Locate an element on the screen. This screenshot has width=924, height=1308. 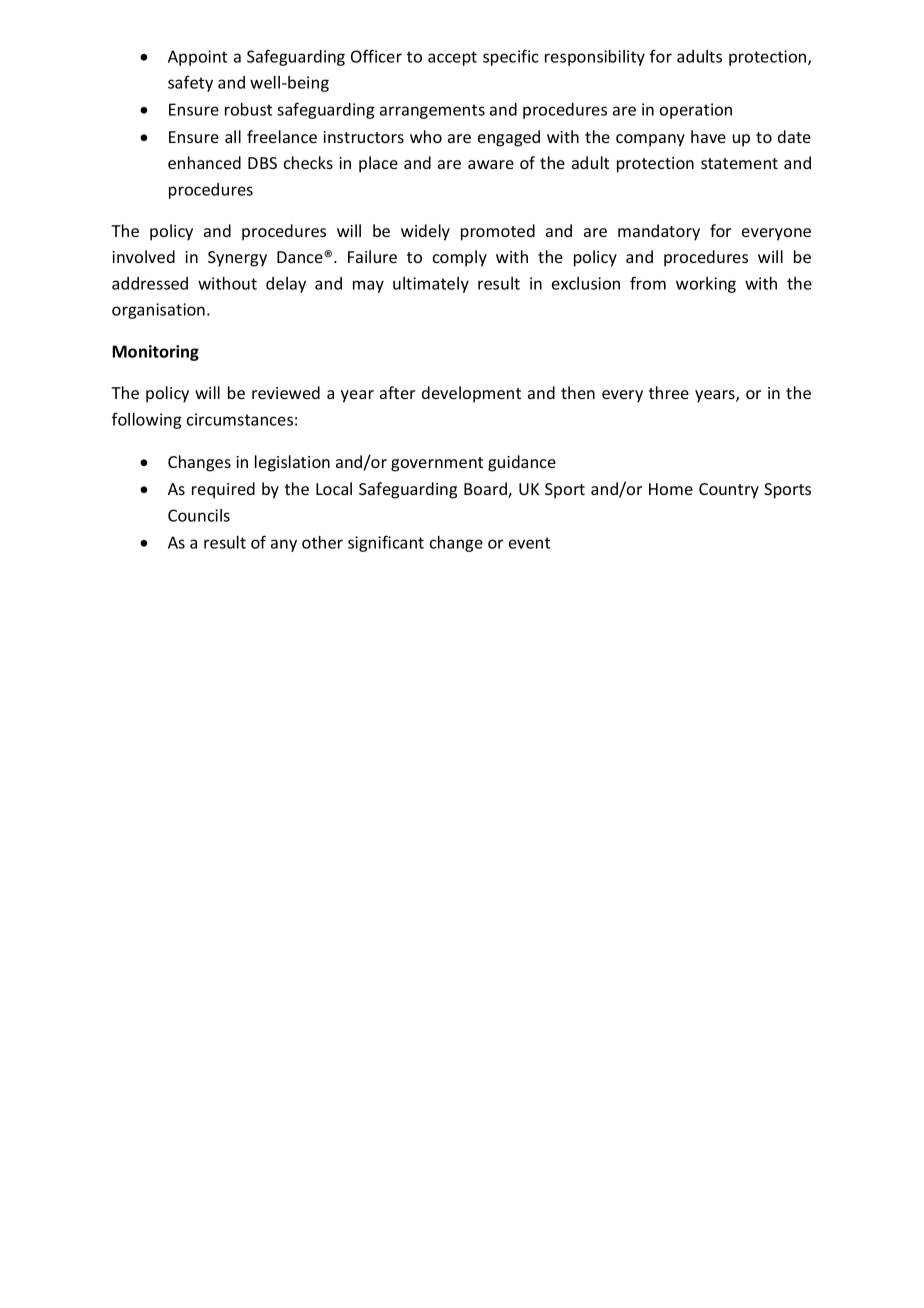
event is located at coordinates (529, 543).
